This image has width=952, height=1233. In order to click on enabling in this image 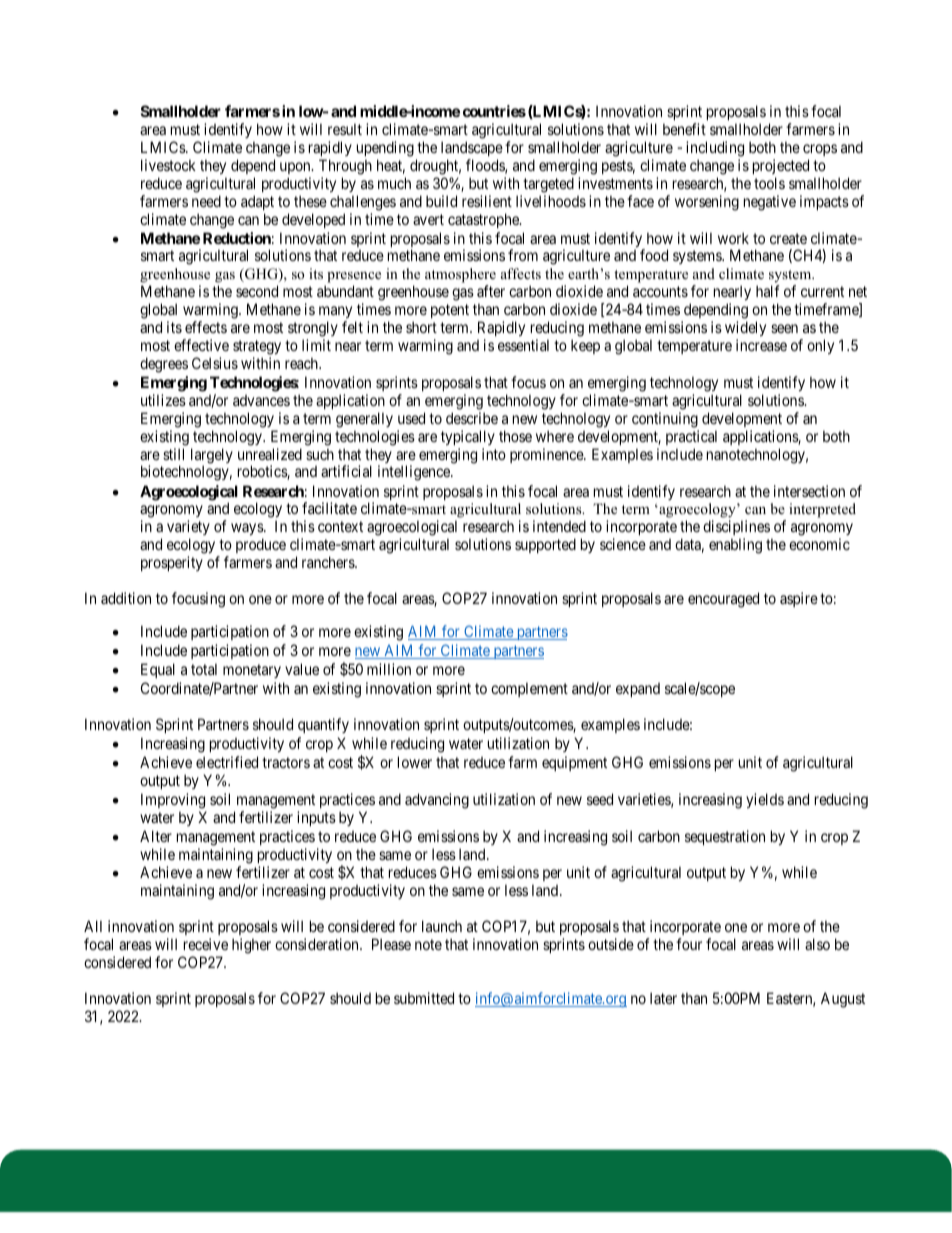, I will do `click(735, 546)`.
